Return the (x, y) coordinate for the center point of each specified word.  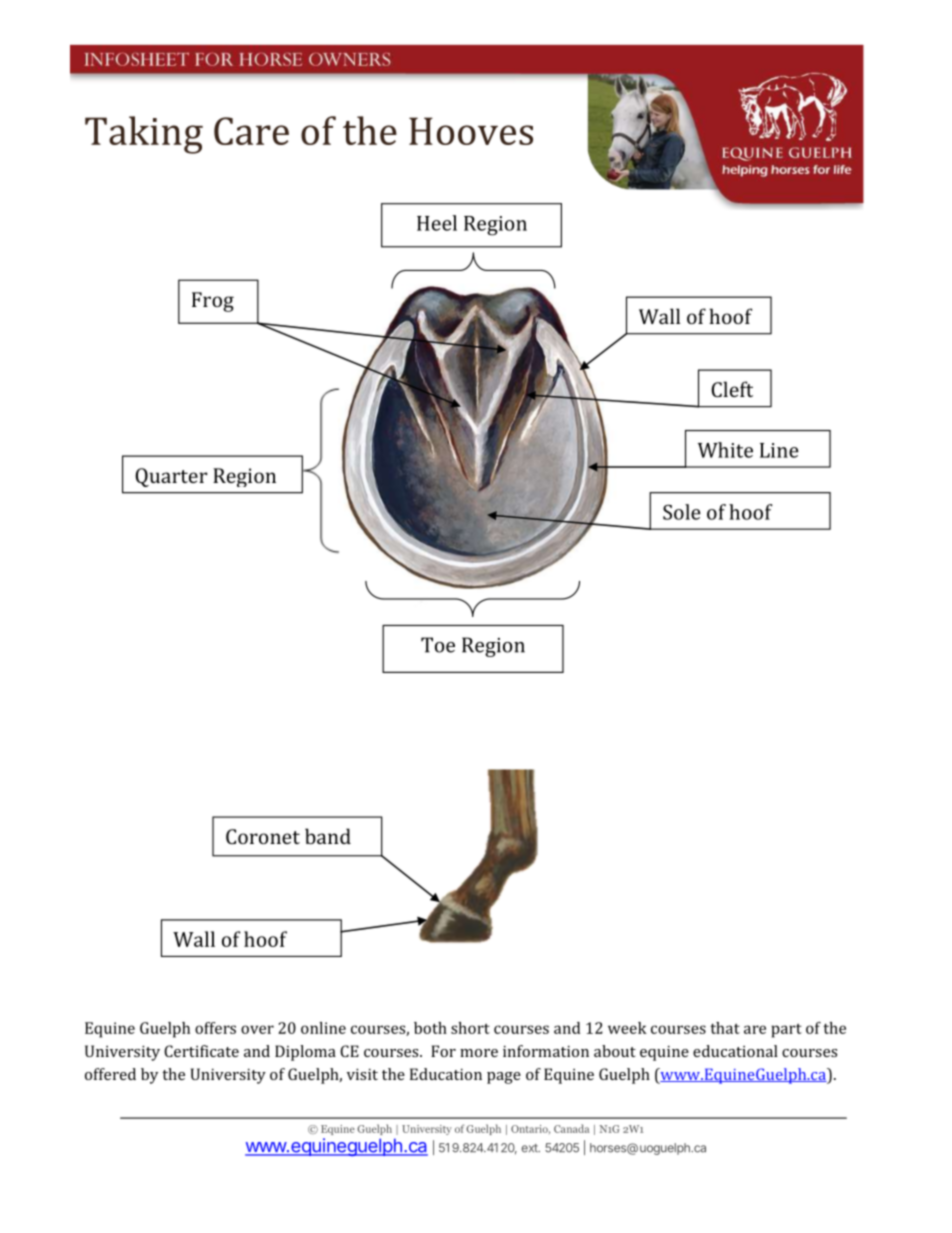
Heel (437, 223)
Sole (682, 512)
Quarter (171, 477)
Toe (438, 645)
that (725, 1028)
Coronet (263, 836)
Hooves (471, 131)
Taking (144, 135)
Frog (213, 302)
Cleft (732, 389)
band (328, 836)
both (430, 1028)
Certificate (201, 1051)
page (504, 1078)
